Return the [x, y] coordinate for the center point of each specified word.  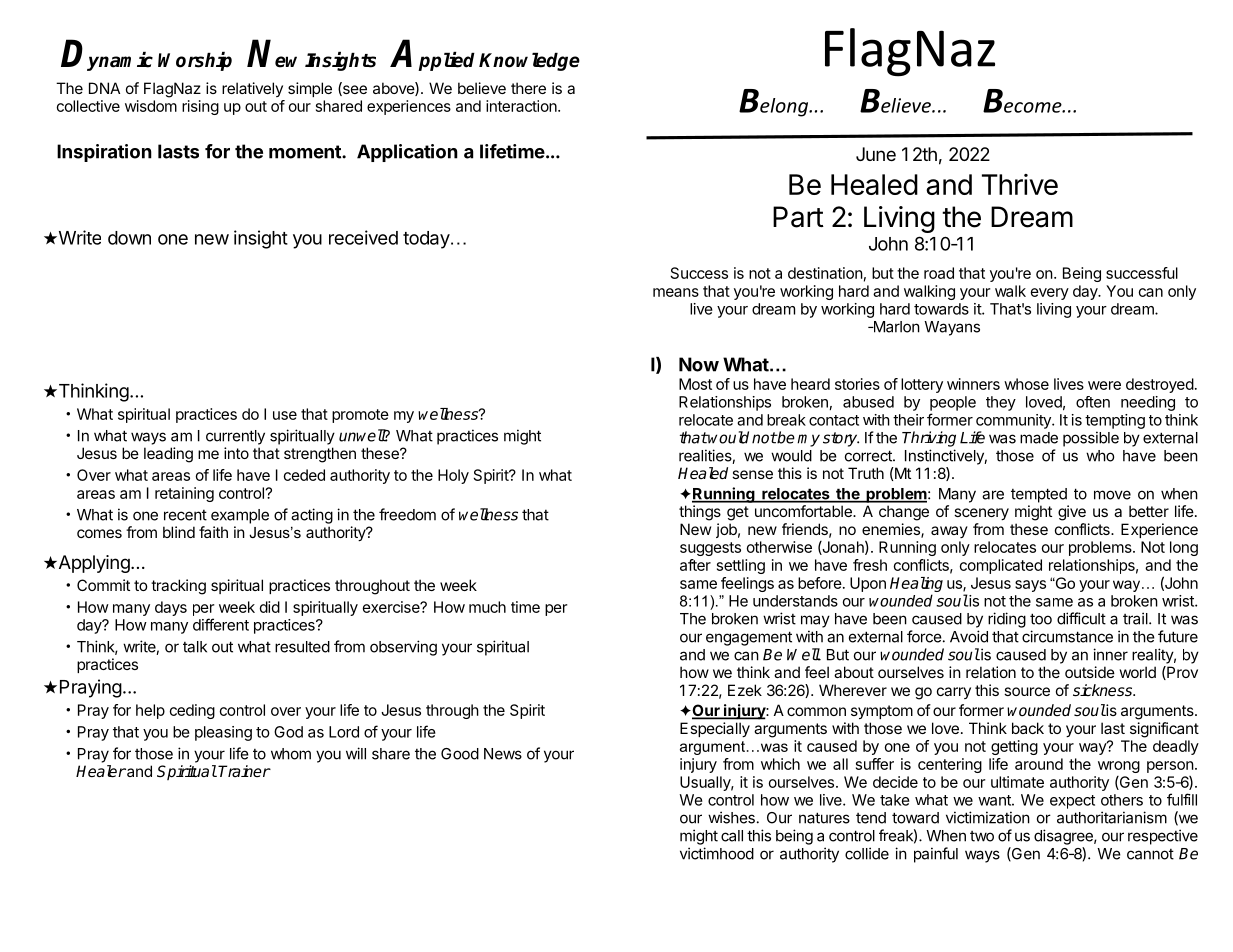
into [236, 453]
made [1039, 438]
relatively [252, 89]
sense [752, 474]
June [876, 154]
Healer [101, 771]
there [528, 88]
